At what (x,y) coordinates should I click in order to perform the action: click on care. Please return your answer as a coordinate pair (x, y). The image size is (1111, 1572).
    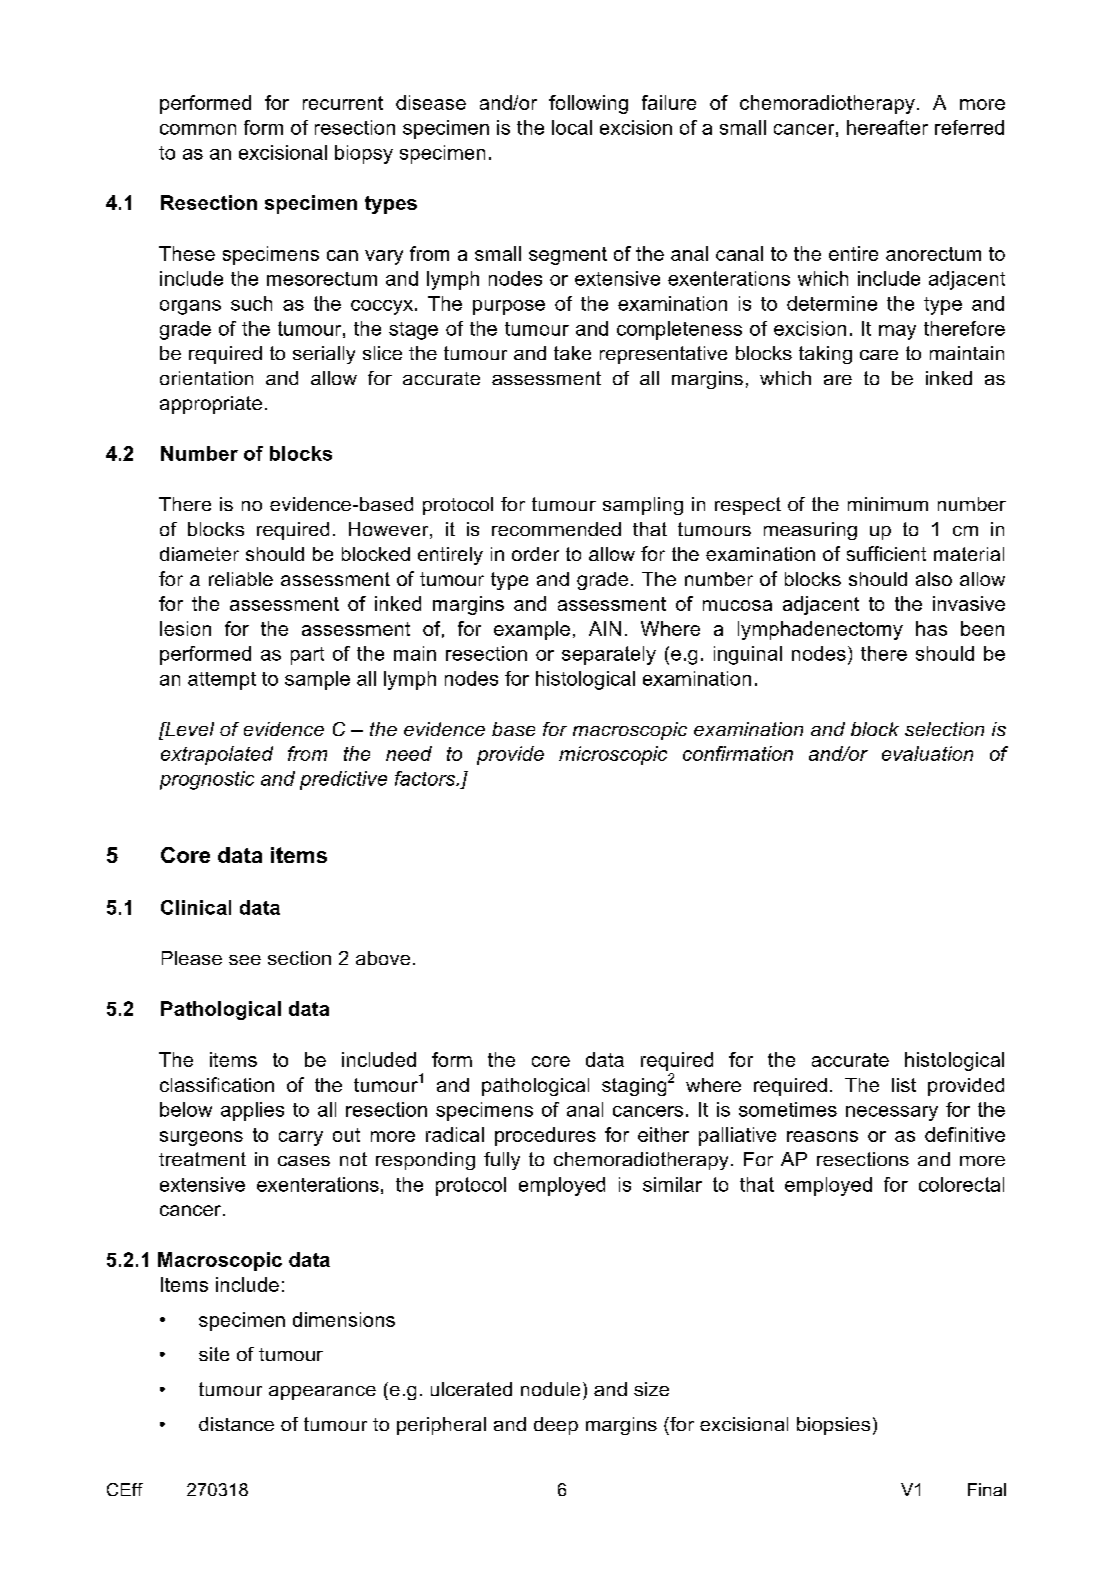
    Looking at the image, I should click on (879, 355).
